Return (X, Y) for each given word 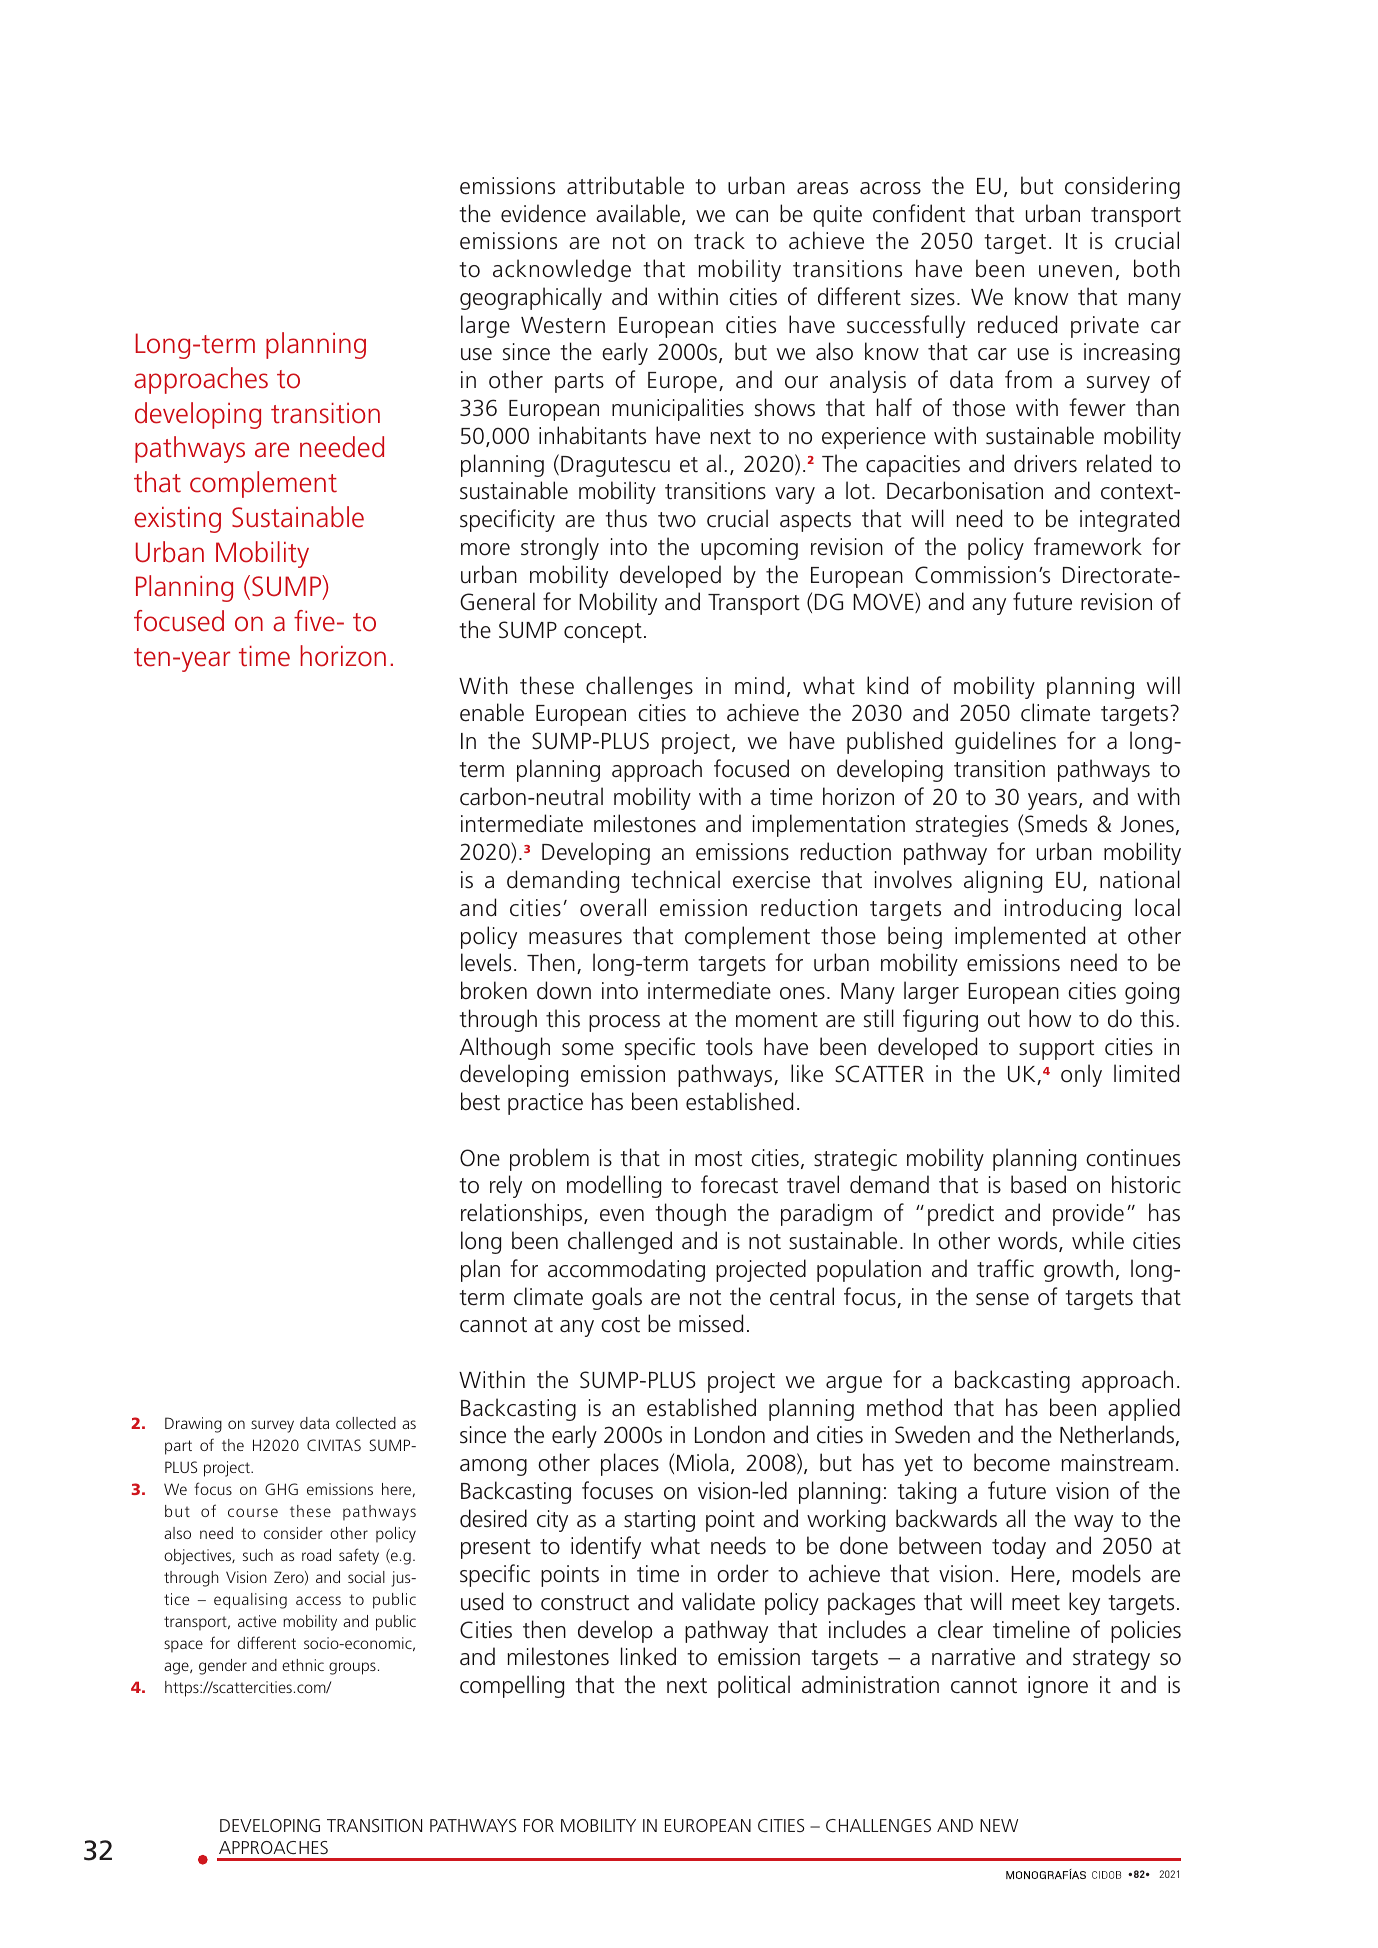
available (638, 213)
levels (486, 962)
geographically (531, 298)
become (1012, 1462)
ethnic (303, 1665)
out (1004, 1020)
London (730, 1434)
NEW (999, 1825)
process (624, 1023)
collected (366, 1423)
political (754, 1686)
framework (1088, 546)
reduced (1017, 324)
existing (177, 520)
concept (603, 633)
